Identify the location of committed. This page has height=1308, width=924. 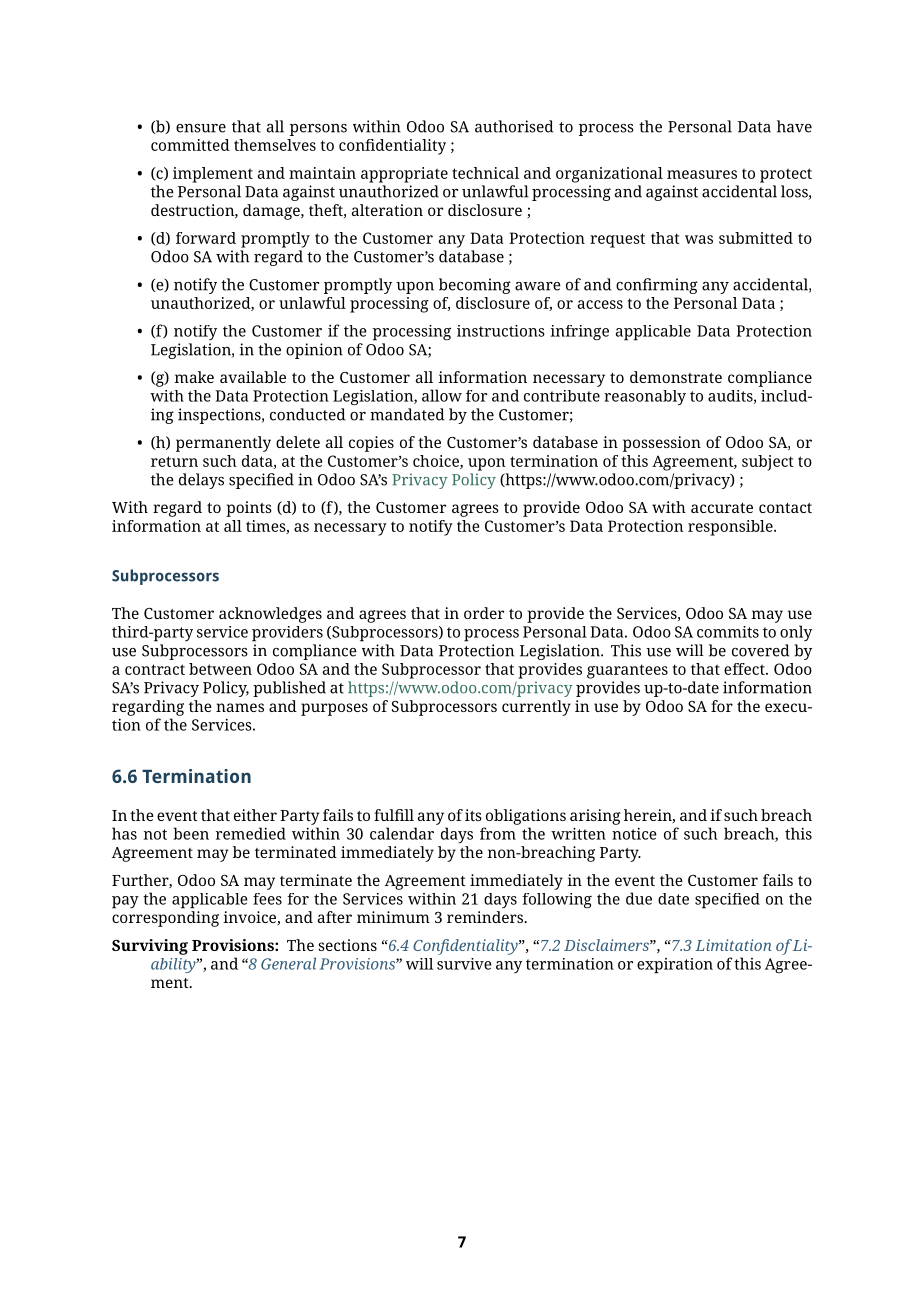
(190, 145).
